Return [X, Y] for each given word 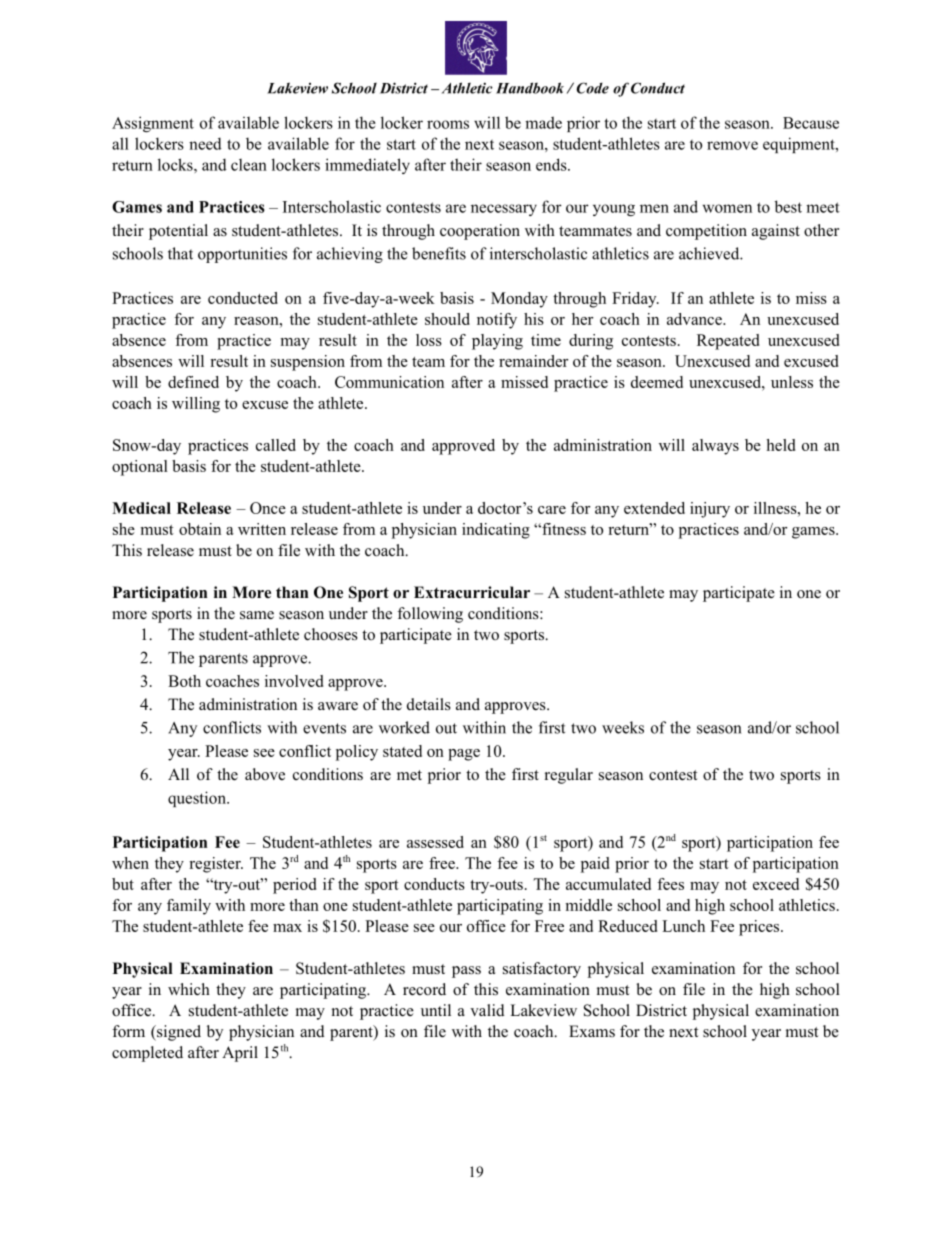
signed [178, 1033]
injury [710, 510]
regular [569, 776]
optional [140, 468]
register [216, 865]
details [429, 704]
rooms [448, 124]
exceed [776, 884]
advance [695, 319]
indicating [496, 531]
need [205, 143]
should [447, 319]
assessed [435, 842]
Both [184, 681]
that [180, 253]
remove [732, 145]
